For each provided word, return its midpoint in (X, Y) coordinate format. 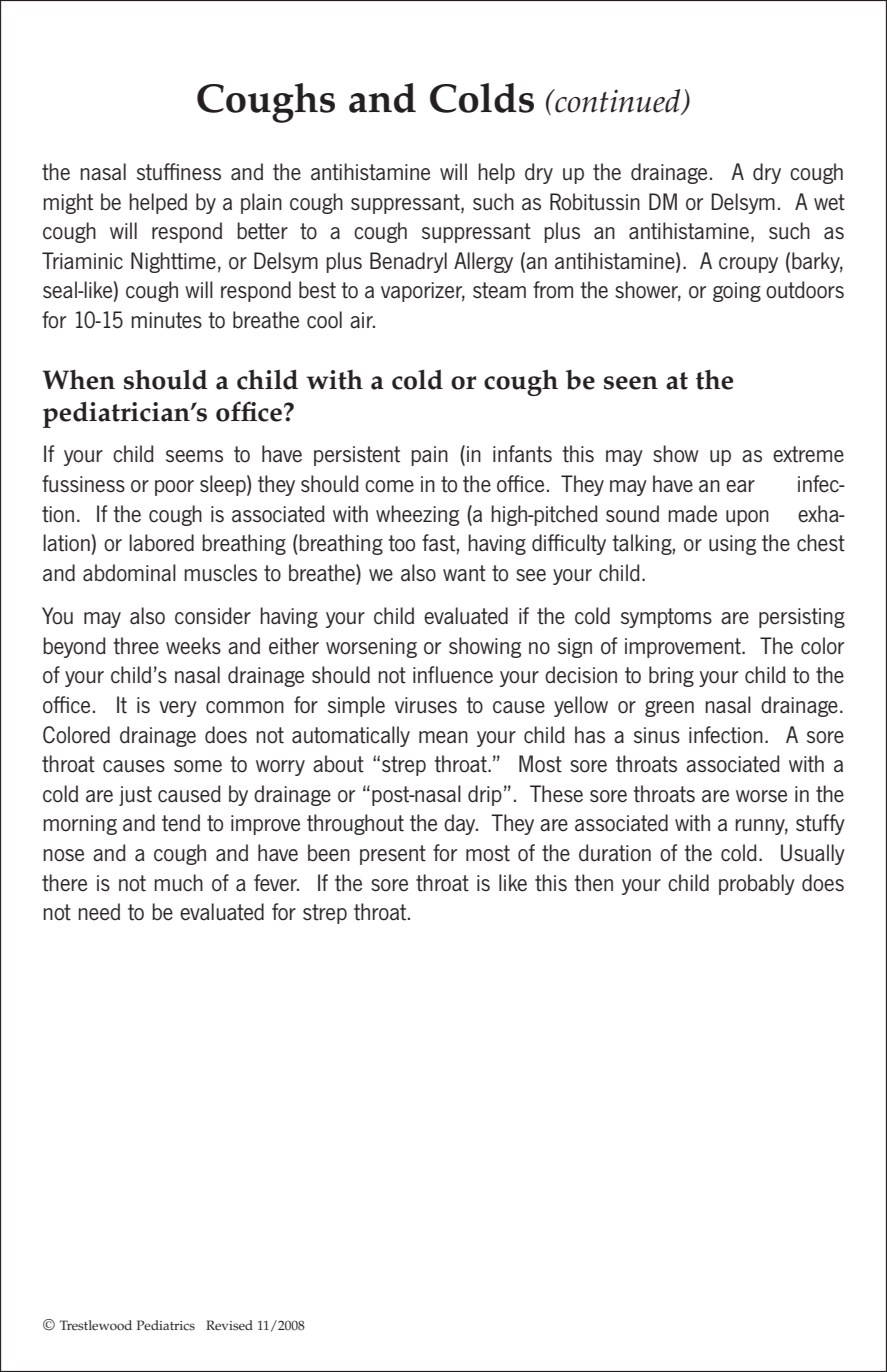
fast (438, 543)
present (393, 855)
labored (161, 543)
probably (757, 884)
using (733, 545)
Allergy (483, 262)
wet (829, 202)
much (178, 882)
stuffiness (179, 172)
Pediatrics (166, 1325)
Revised (229, 1325)
